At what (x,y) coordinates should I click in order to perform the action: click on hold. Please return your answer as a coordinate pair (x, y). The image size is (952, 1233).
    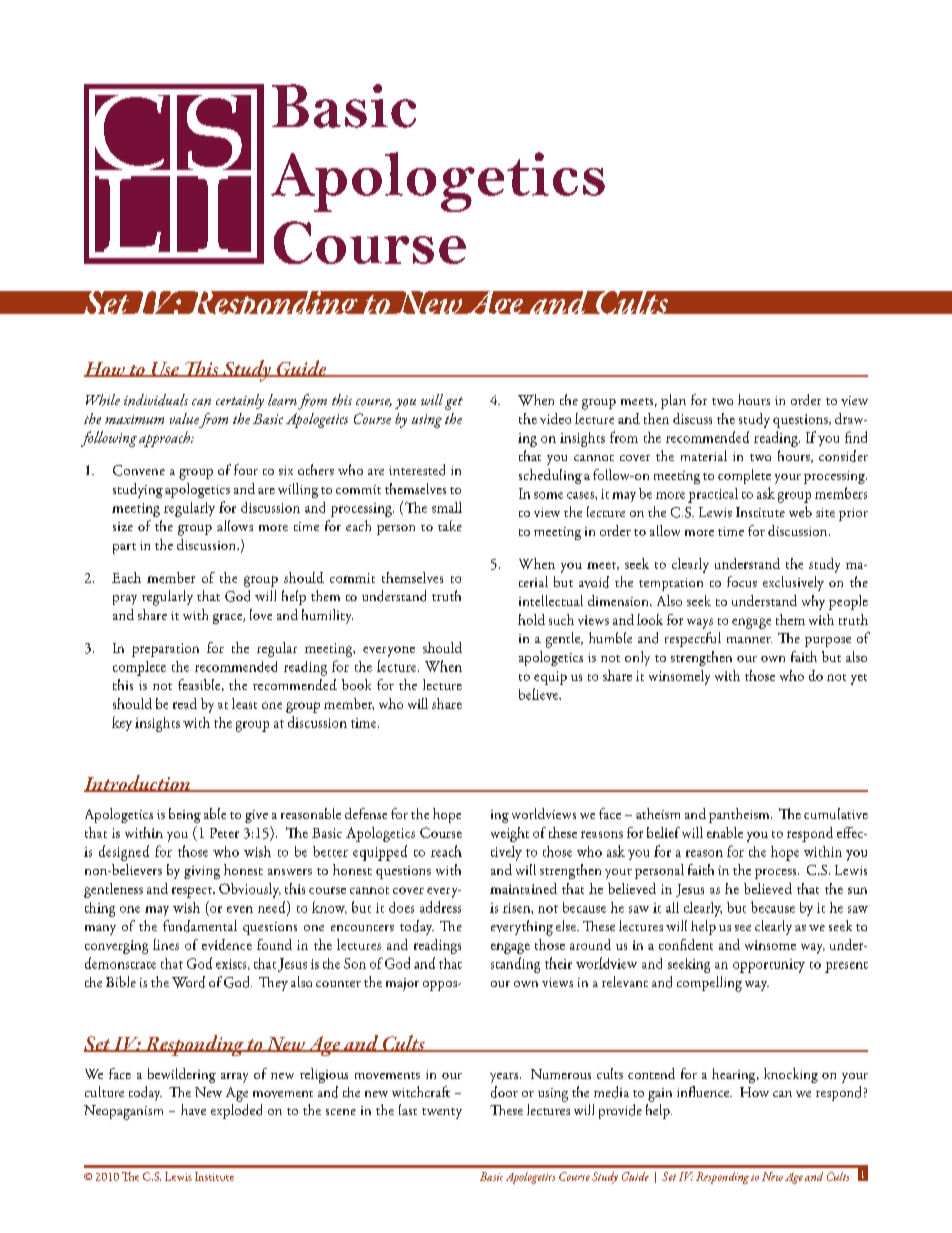
    Looking at the image, I should click on (531, 619).
